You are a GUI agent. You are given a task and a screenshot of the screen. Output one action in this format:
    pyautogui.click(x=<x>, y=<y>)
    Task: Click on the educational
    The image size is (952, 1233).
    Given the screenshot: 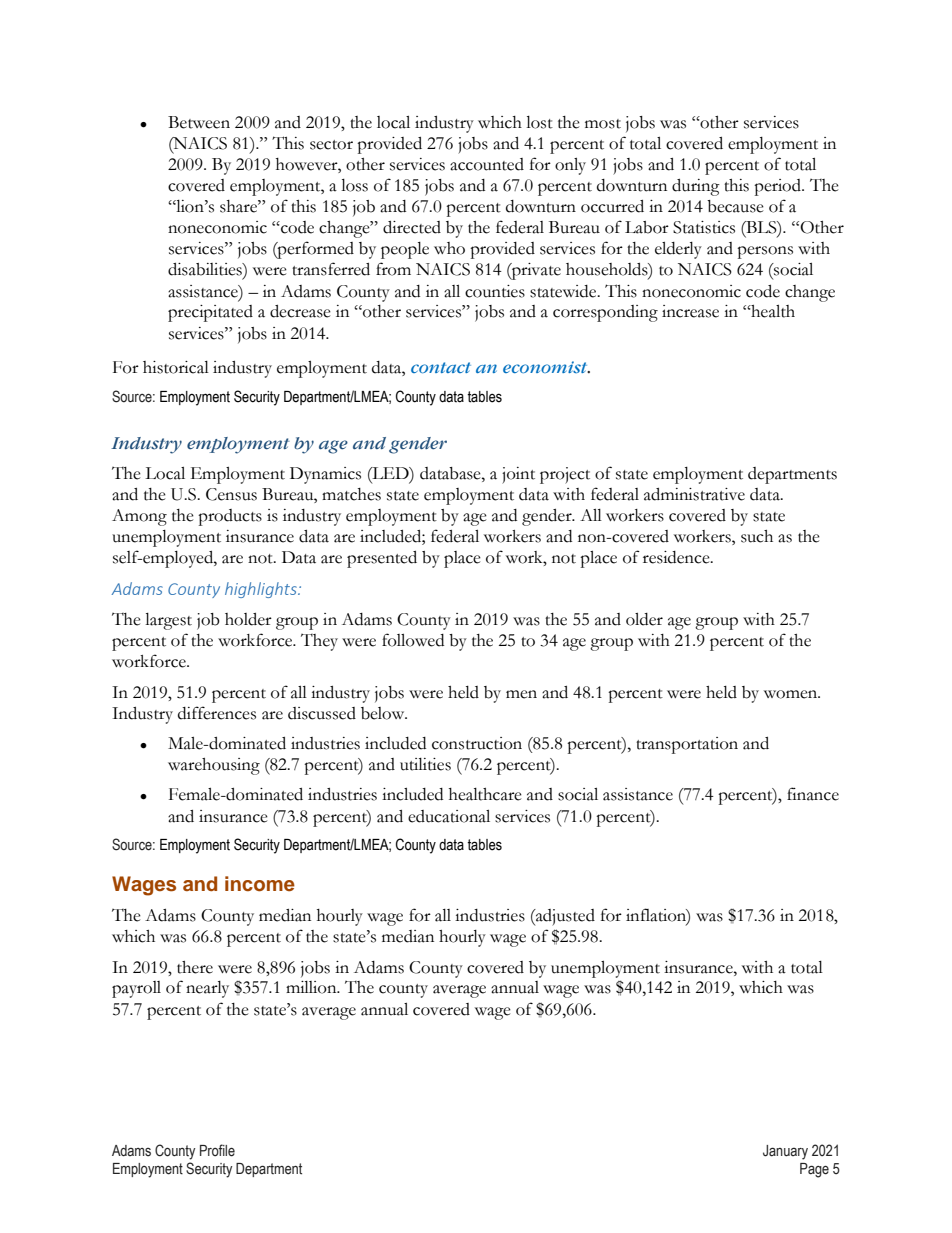 What is the action you would take?
    pyautogui.click(x=449, y=816)
